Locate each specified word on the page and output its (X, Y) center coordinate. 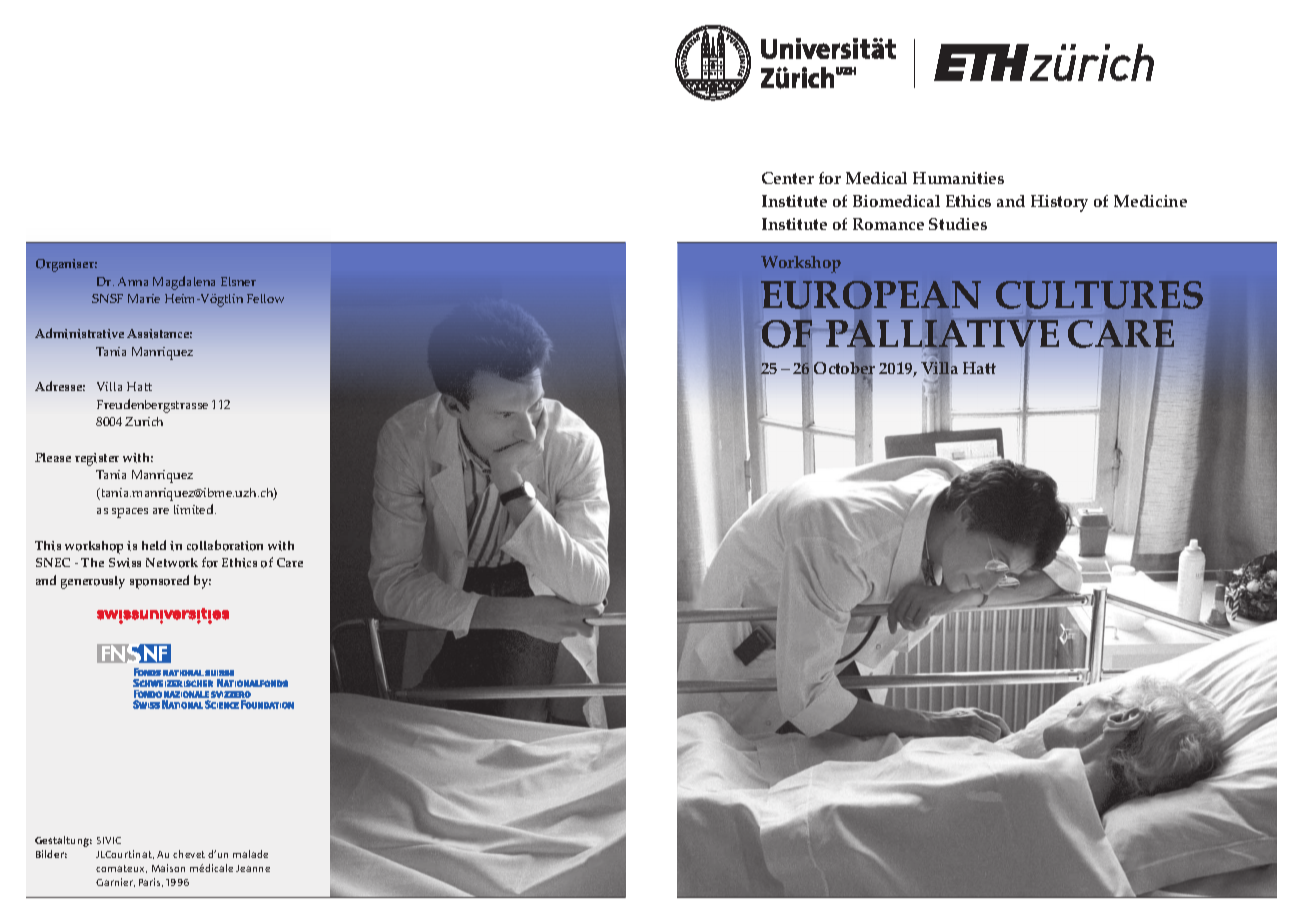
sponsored (159, 582)
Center (788, 178)
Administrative (79, 333)
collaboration (225, 545)
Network (172, 563)
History (1059, 203)
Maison (168, 868)
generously (93, 582)
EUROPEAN (871, 295)
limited (195, 509)
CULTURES (1099, 295)
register (97, 459)
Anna (133, 281)
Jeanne (253, 868)
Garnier (115, 882)
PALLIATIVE (942, 336)
